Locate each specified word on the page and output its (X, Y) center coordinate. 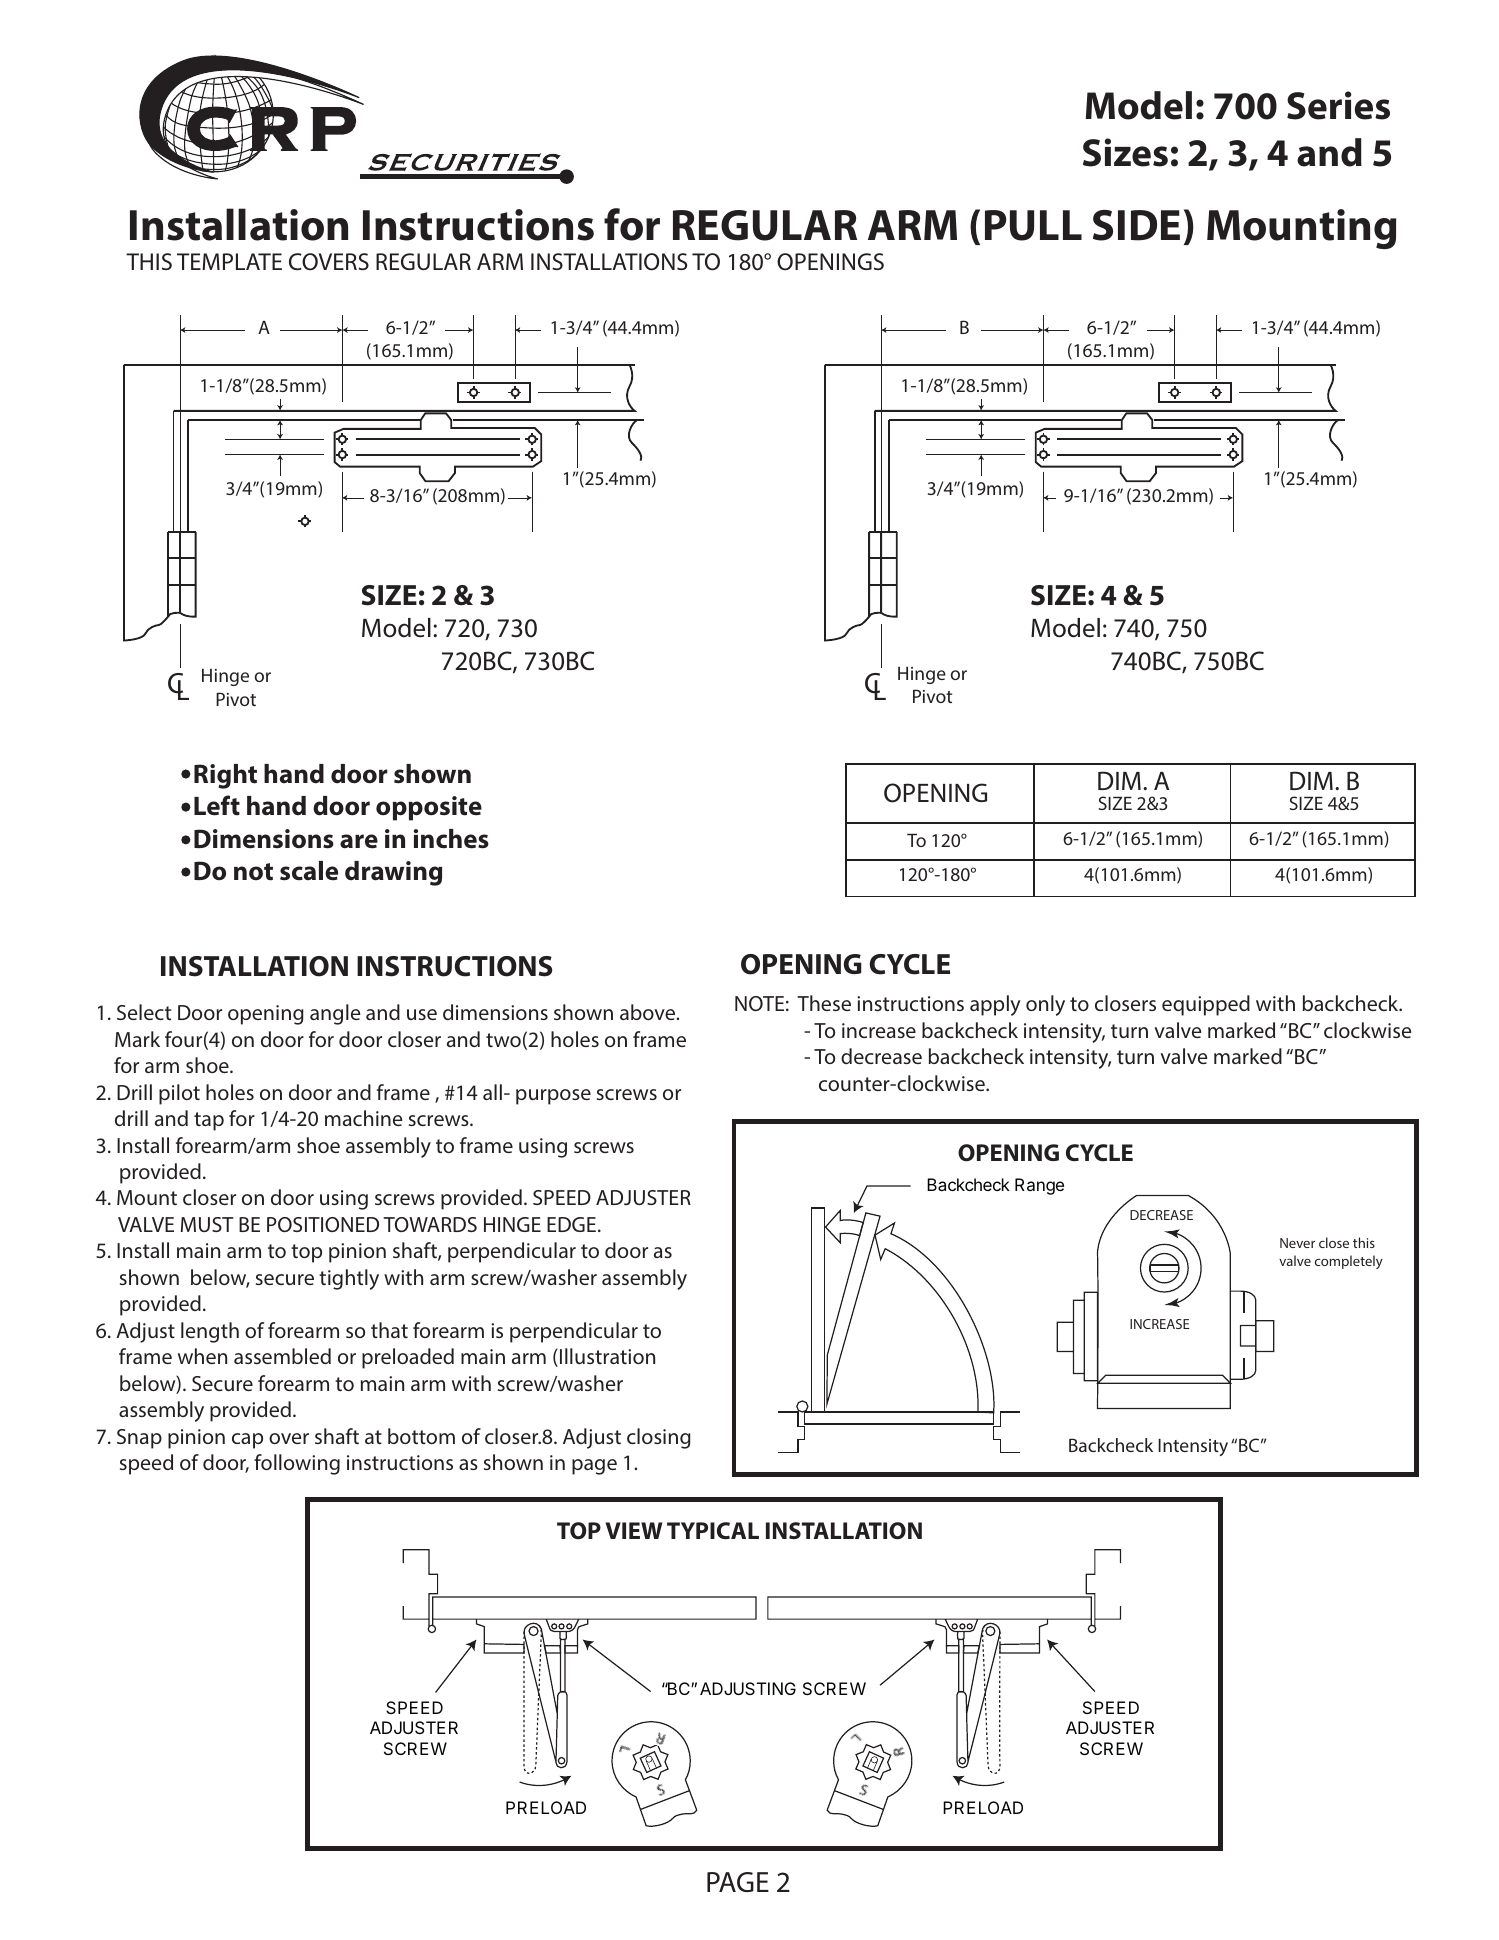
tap (209, 1121)
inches (451, 839)
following (297, 1464)
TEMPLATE (229, 261)
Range (1039, 1186)
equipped (1206, 1005)
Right (225, 776)
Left (217, 805)
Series (1338, 105)
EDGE (571, 1224)
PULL (1033, 225)
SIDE (1136, 225)
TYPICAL (713, 1530)
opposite (429, 808)
